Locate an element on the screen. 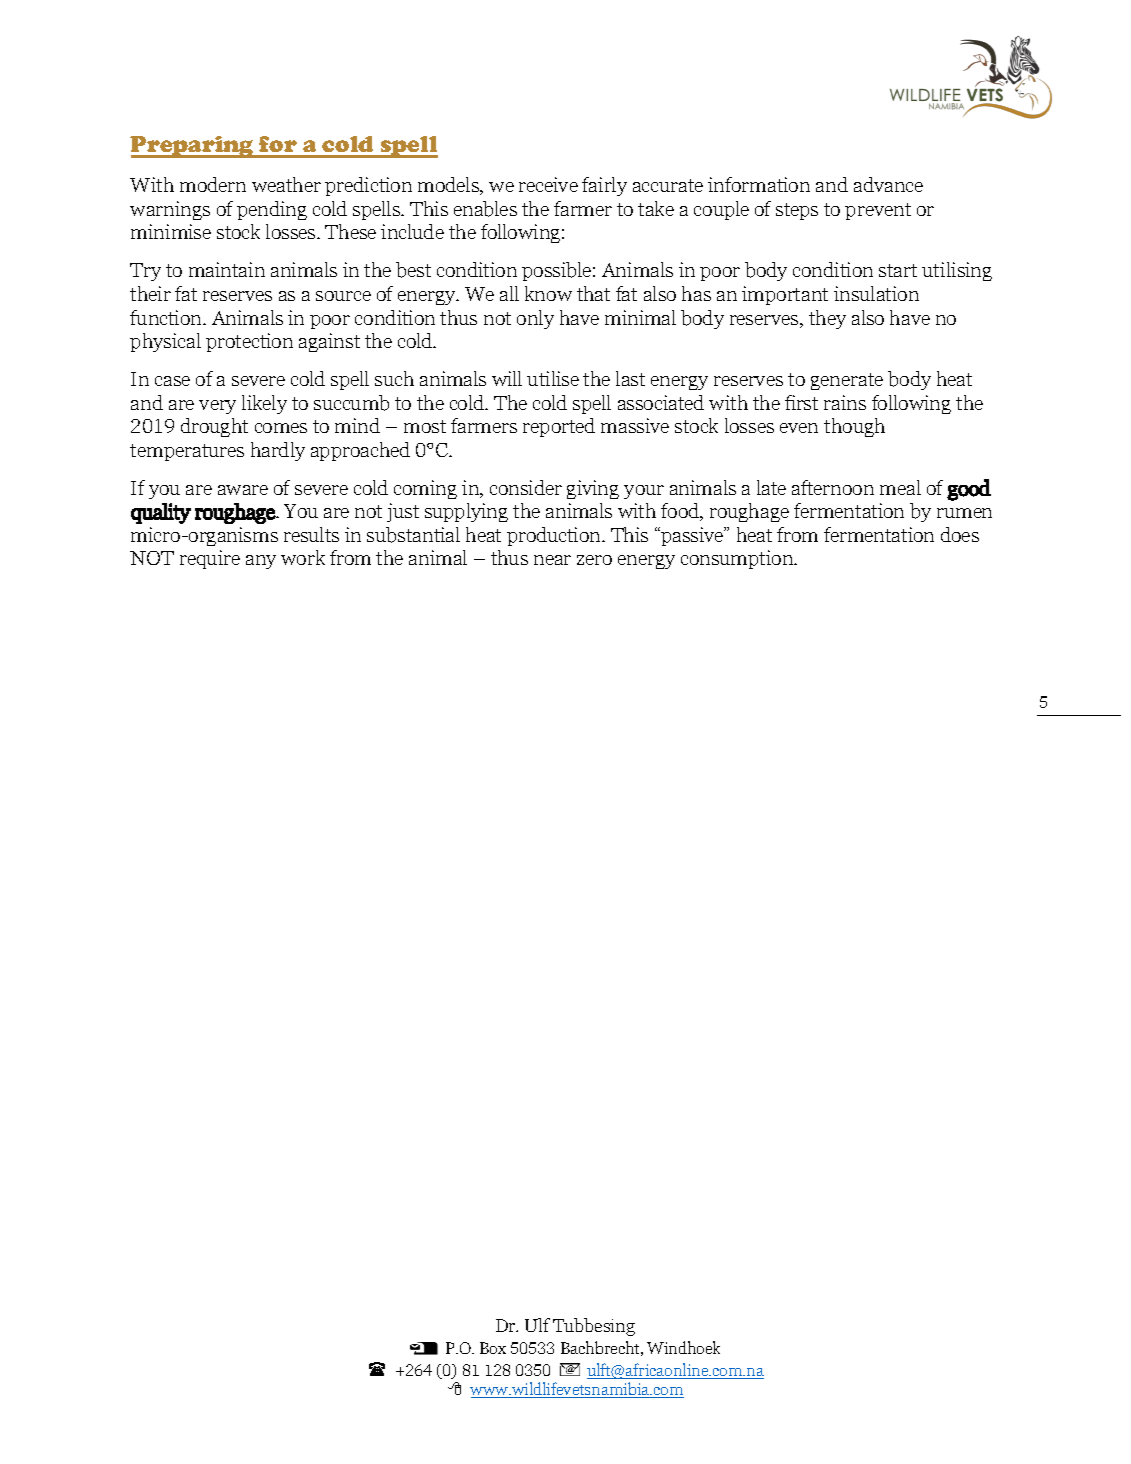  work is located at coordinates (303, 557).
